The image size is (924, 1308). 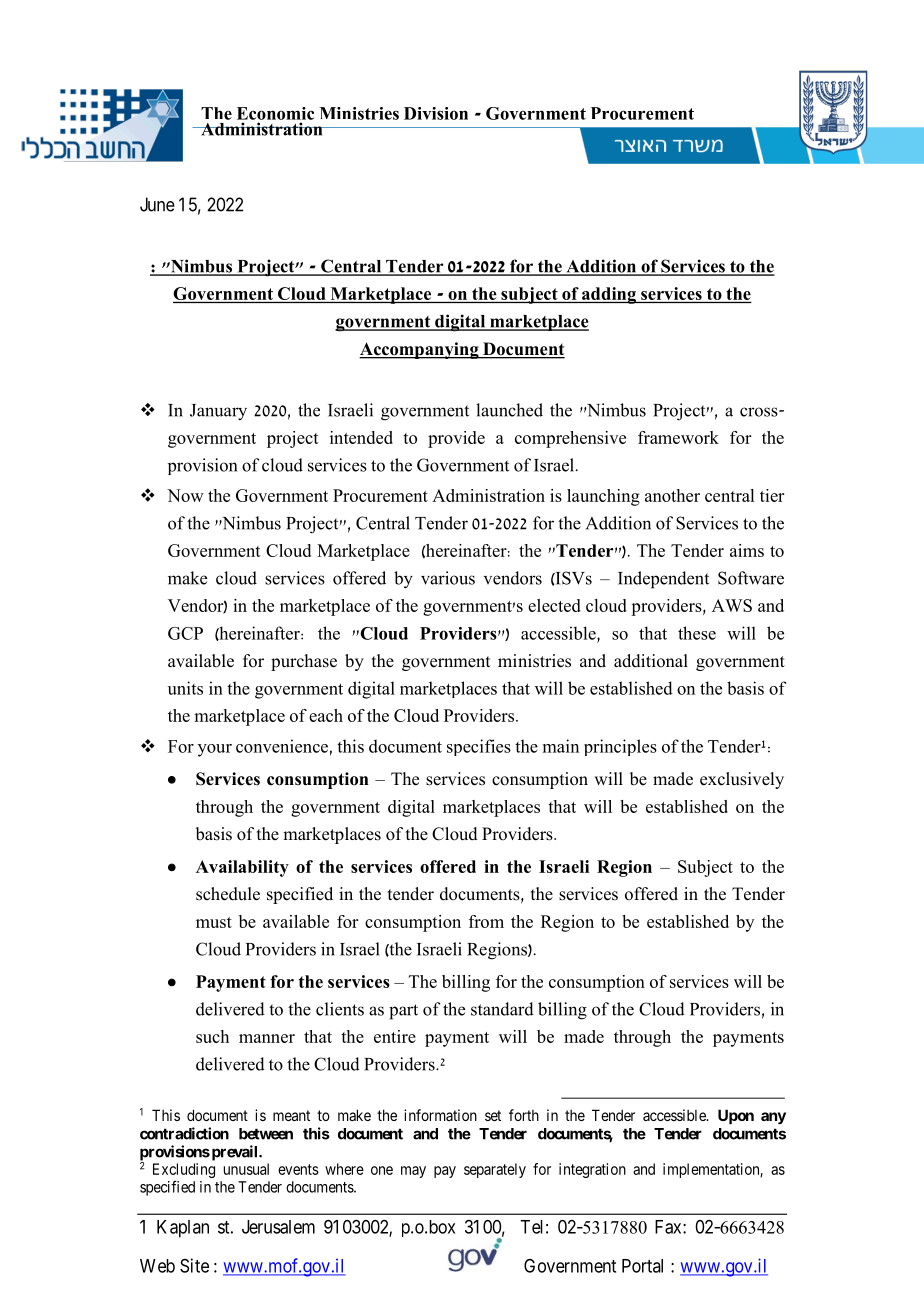 What do you see at coordinates (278, 1227) in the document?
I see `Jerusalem` at bounding box center [278, 1227].
